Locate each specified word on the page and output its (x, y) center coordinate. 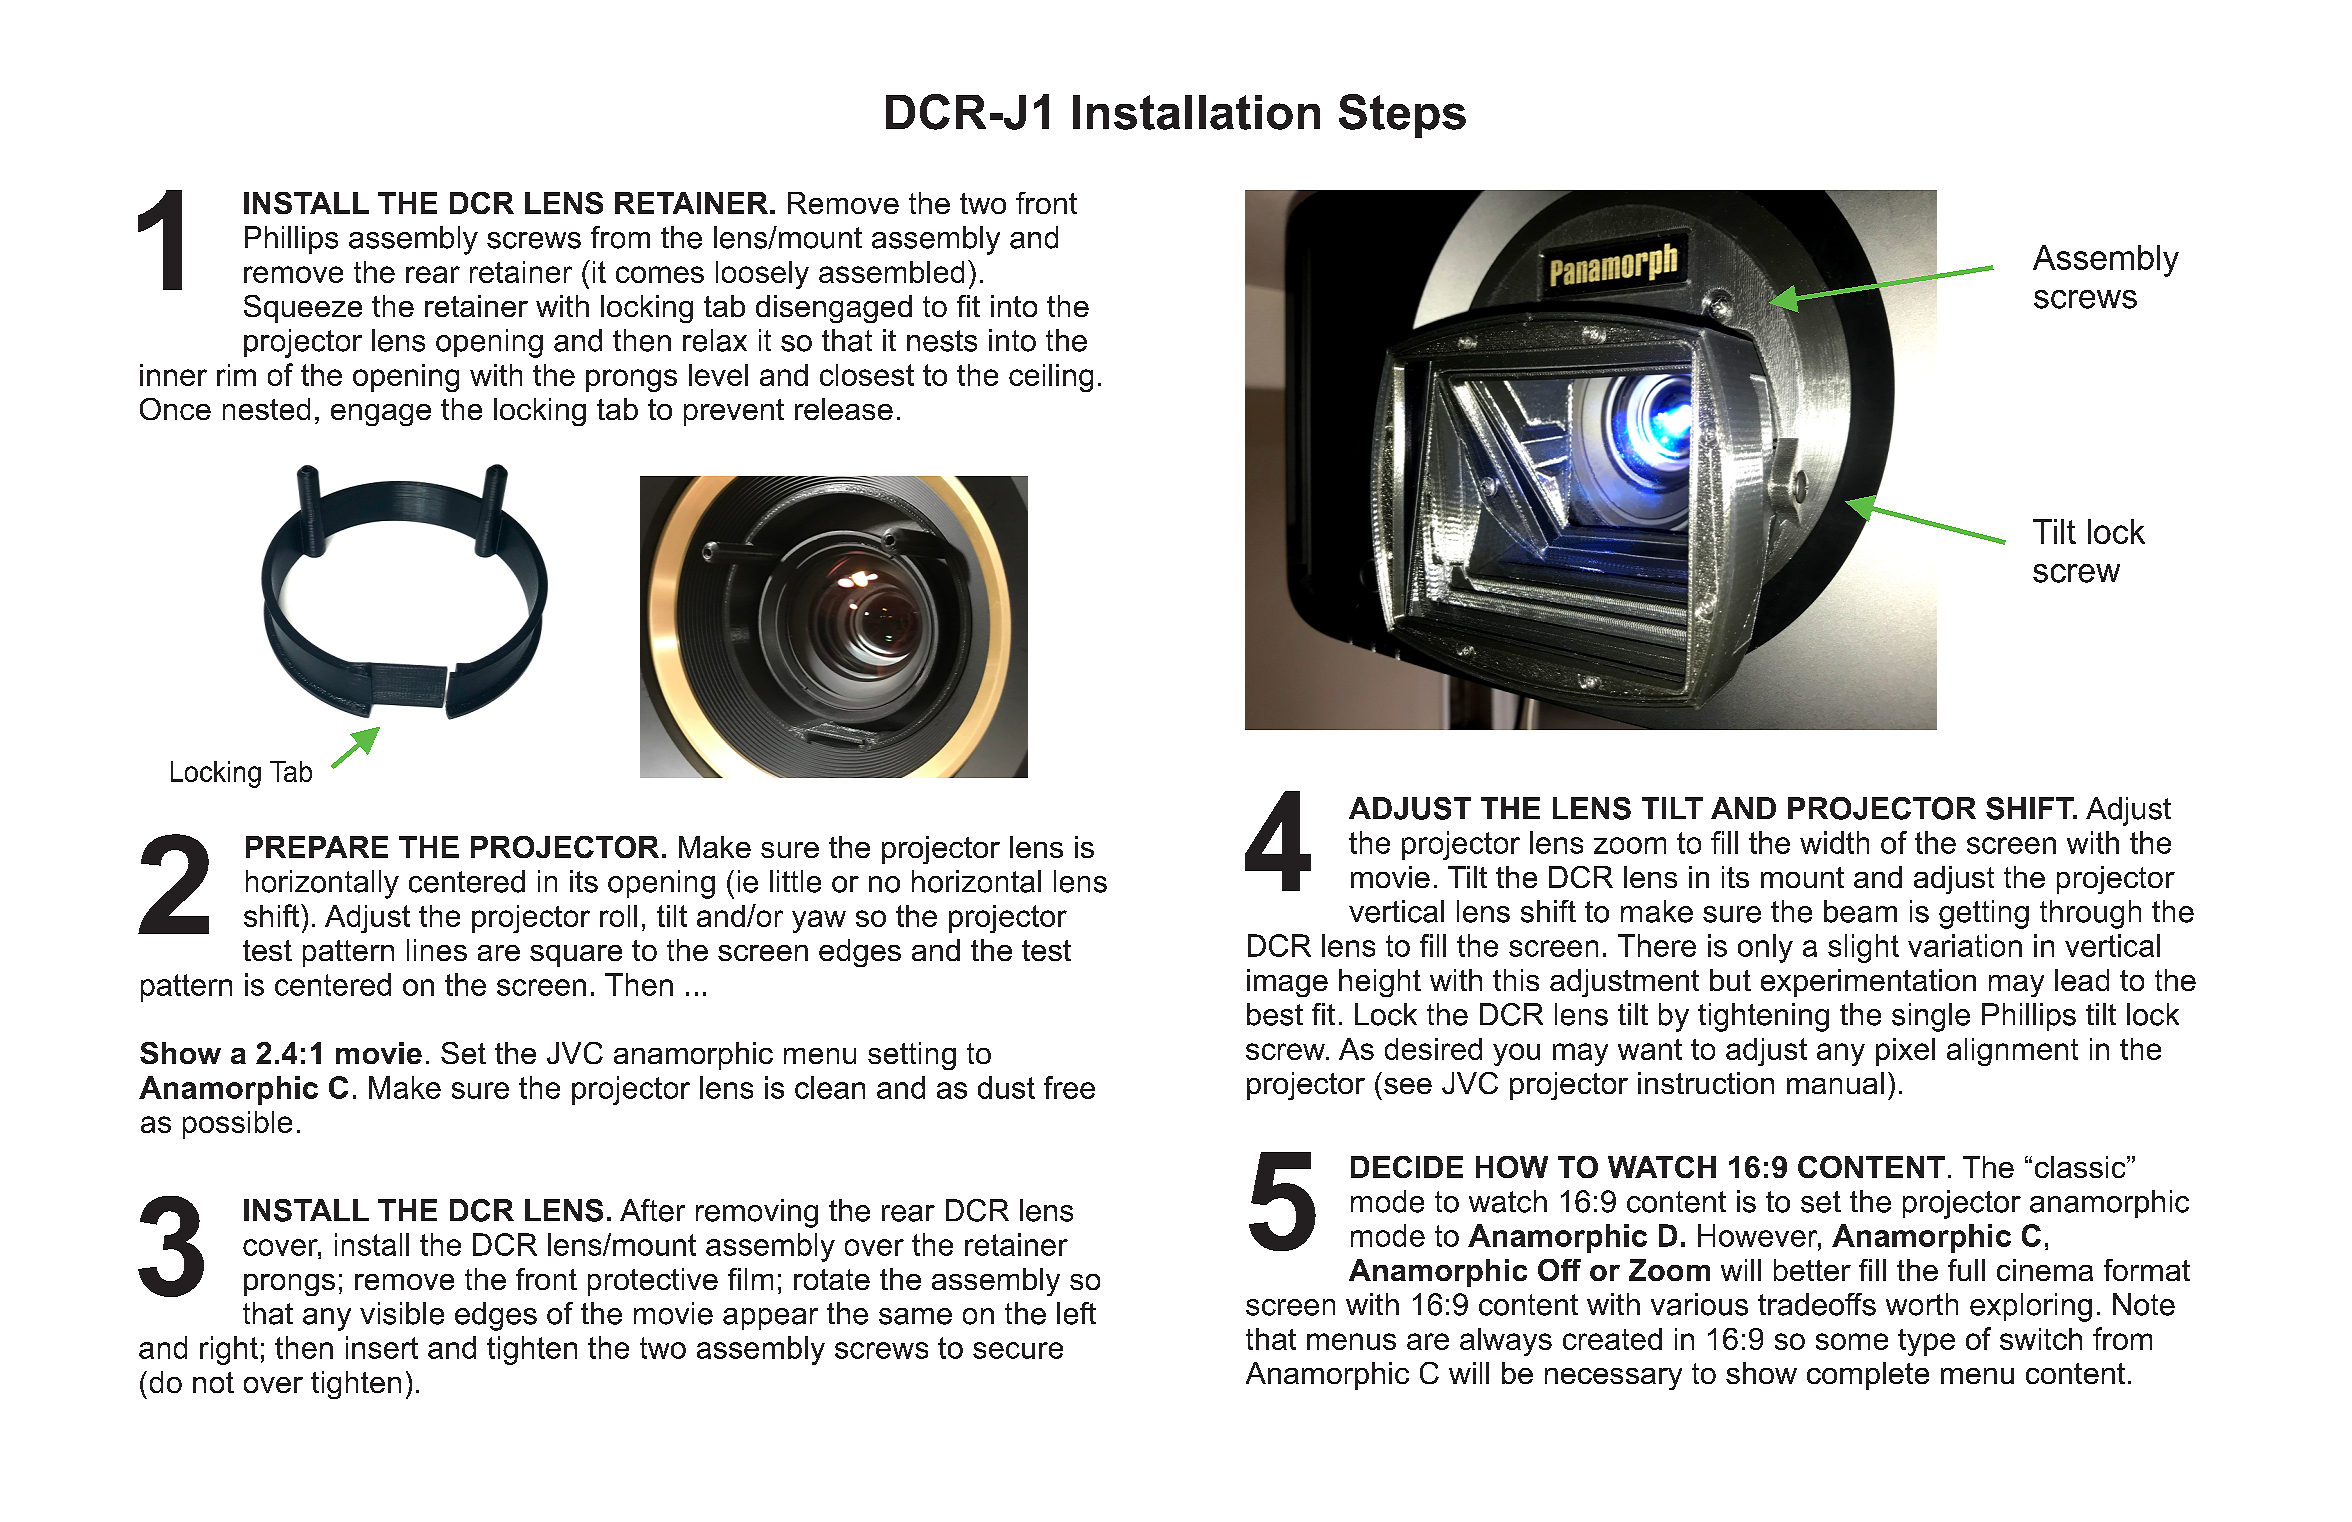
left (1076, 1313)
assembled (891, 272)
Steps (1402, 116)
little (795, 881)
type (1926, 1342)
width (1834, 842)
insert (382, 1347)
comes (660, 274)
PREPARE (317, 847)
